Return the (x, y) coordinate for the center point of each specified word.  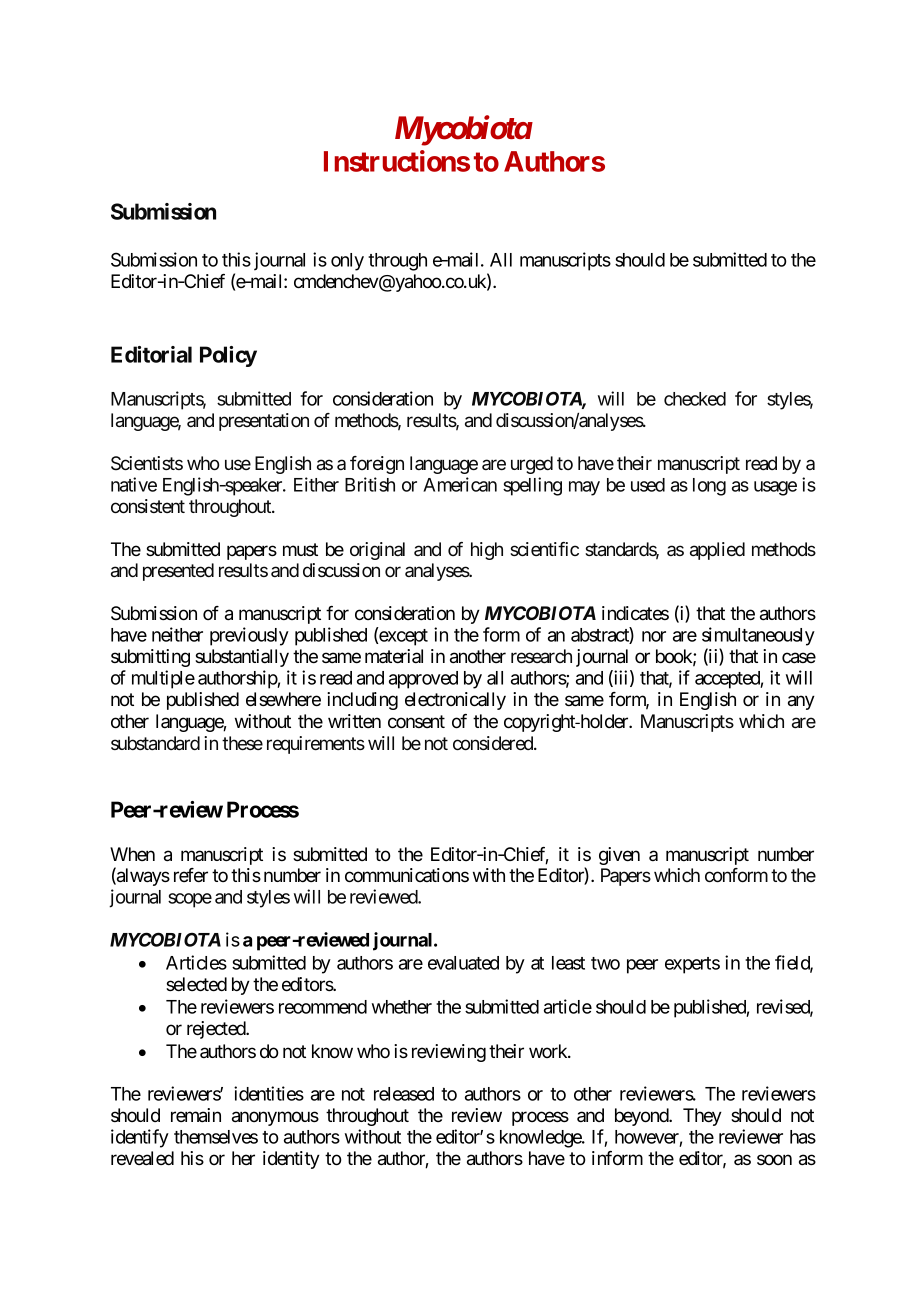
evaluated (463, 963)
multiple (163, 679)
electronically (455, 701)
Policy (228, 356)
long (709, 487)
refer (191, 875)
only (347, 262)
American (460, 484)
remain (196, 1115)
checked (695, 399)
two (605, 963)
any (801, 702)
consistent (148, 506)
